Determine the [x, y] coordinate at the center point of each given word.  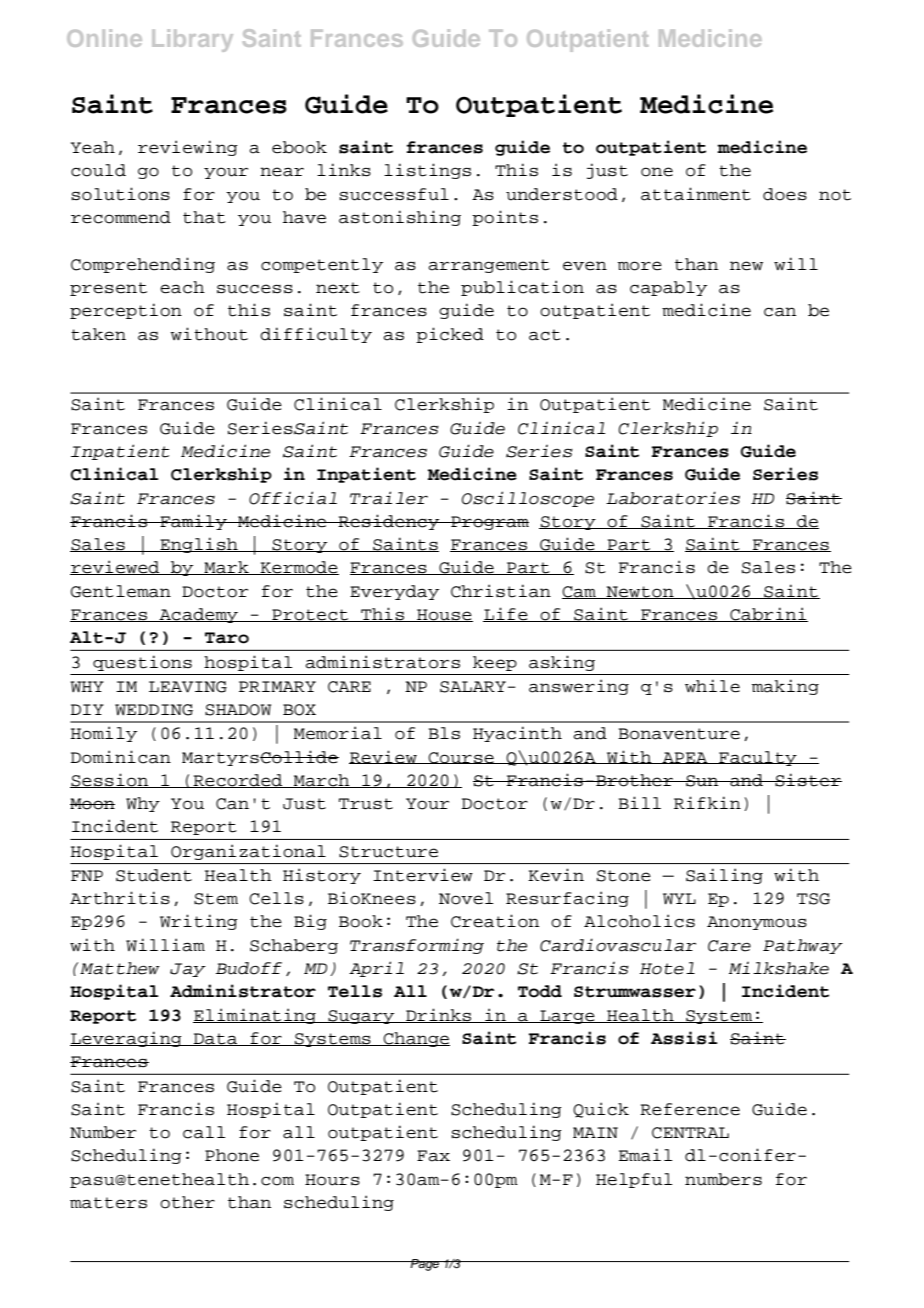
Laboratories [673, 498]
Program [489, 523]
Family [193, 522]
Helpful [634, 1180]
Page [425, 1265]
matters [108, 1203]
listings [427, 171]
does [785, 194]
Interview [423, 875]
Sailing [724, 876]
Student [154, 875]
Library [192, 40]
